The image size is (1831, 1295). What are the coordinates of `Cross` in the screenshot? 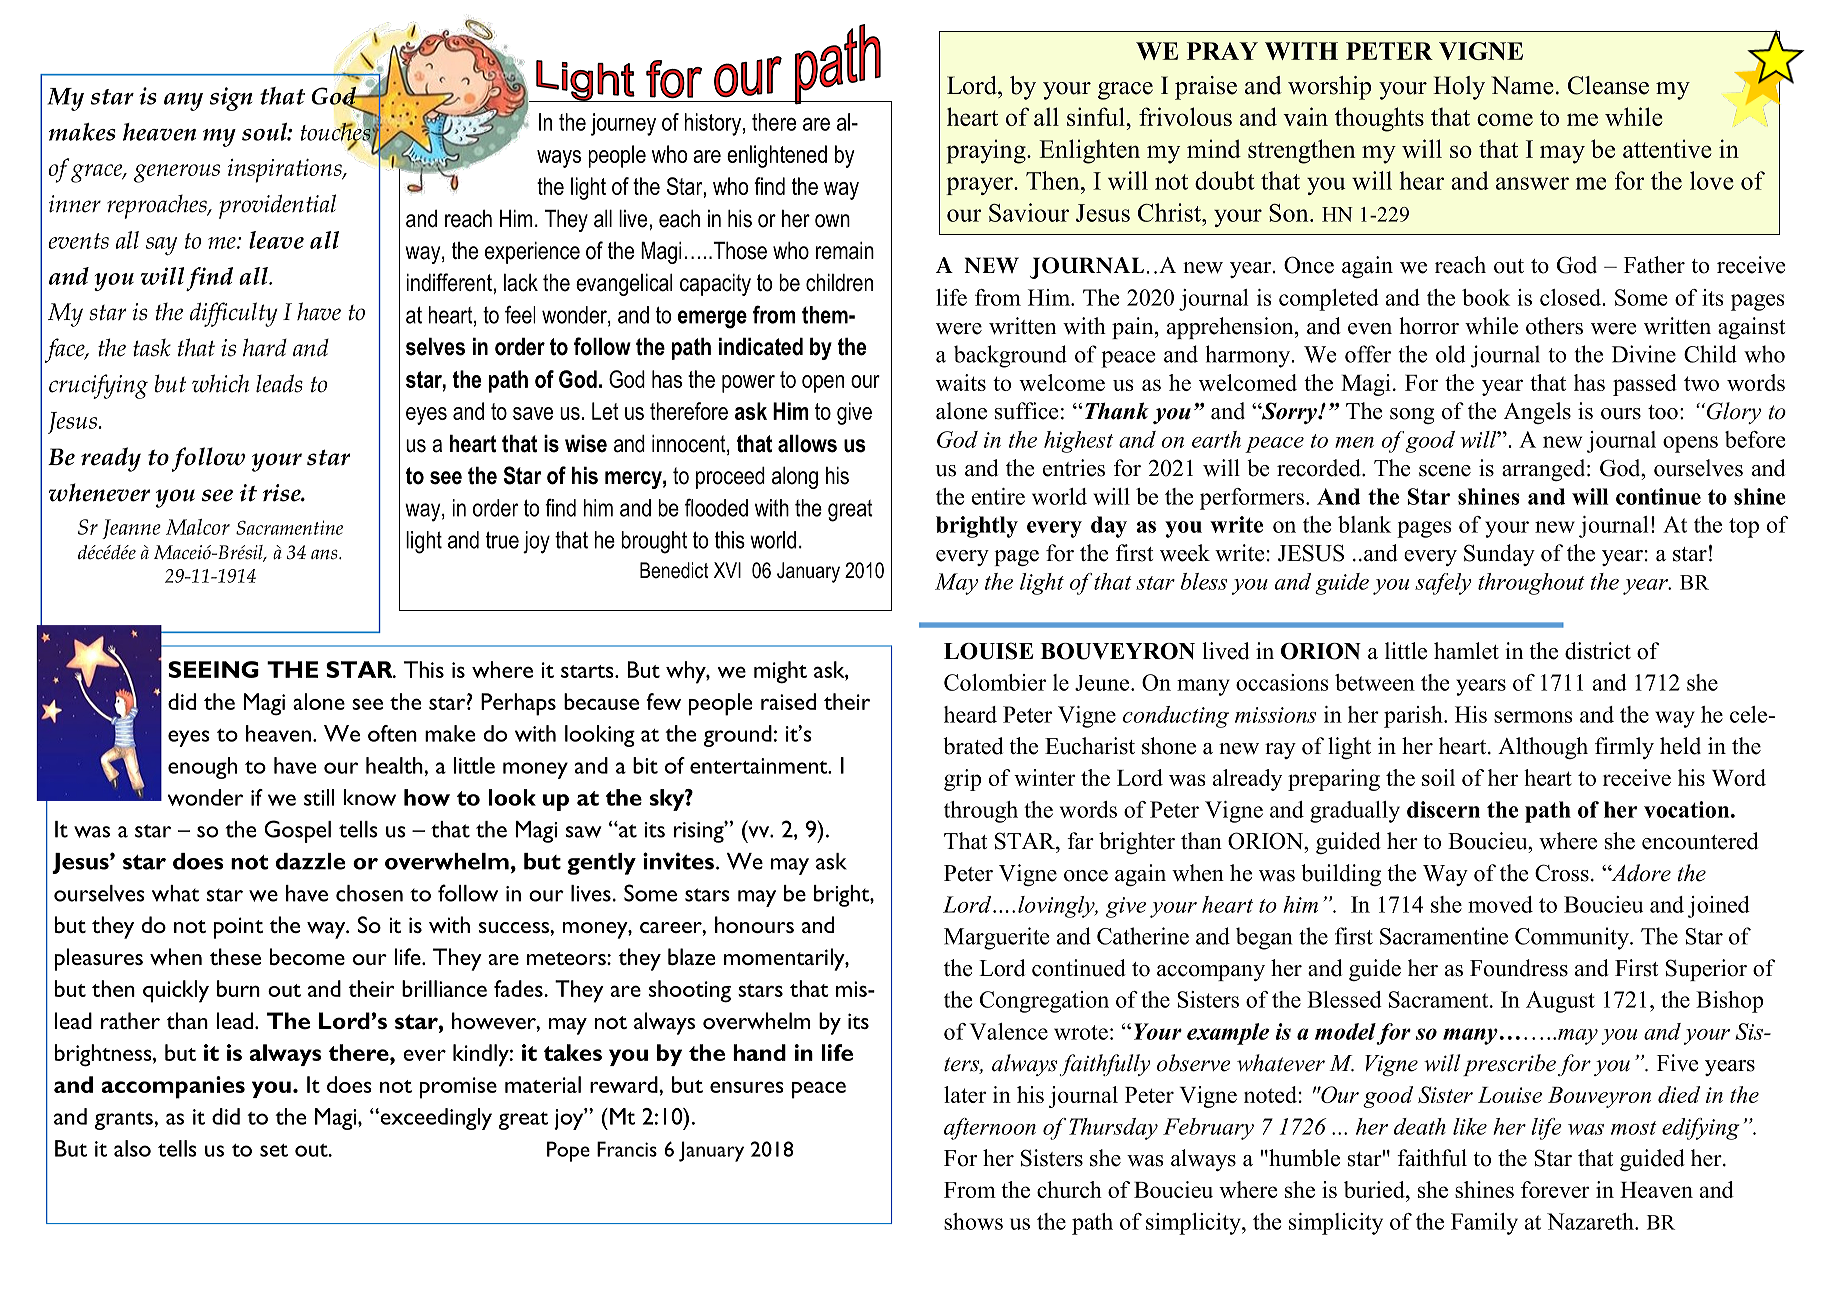 It's located at (1562, 873).
